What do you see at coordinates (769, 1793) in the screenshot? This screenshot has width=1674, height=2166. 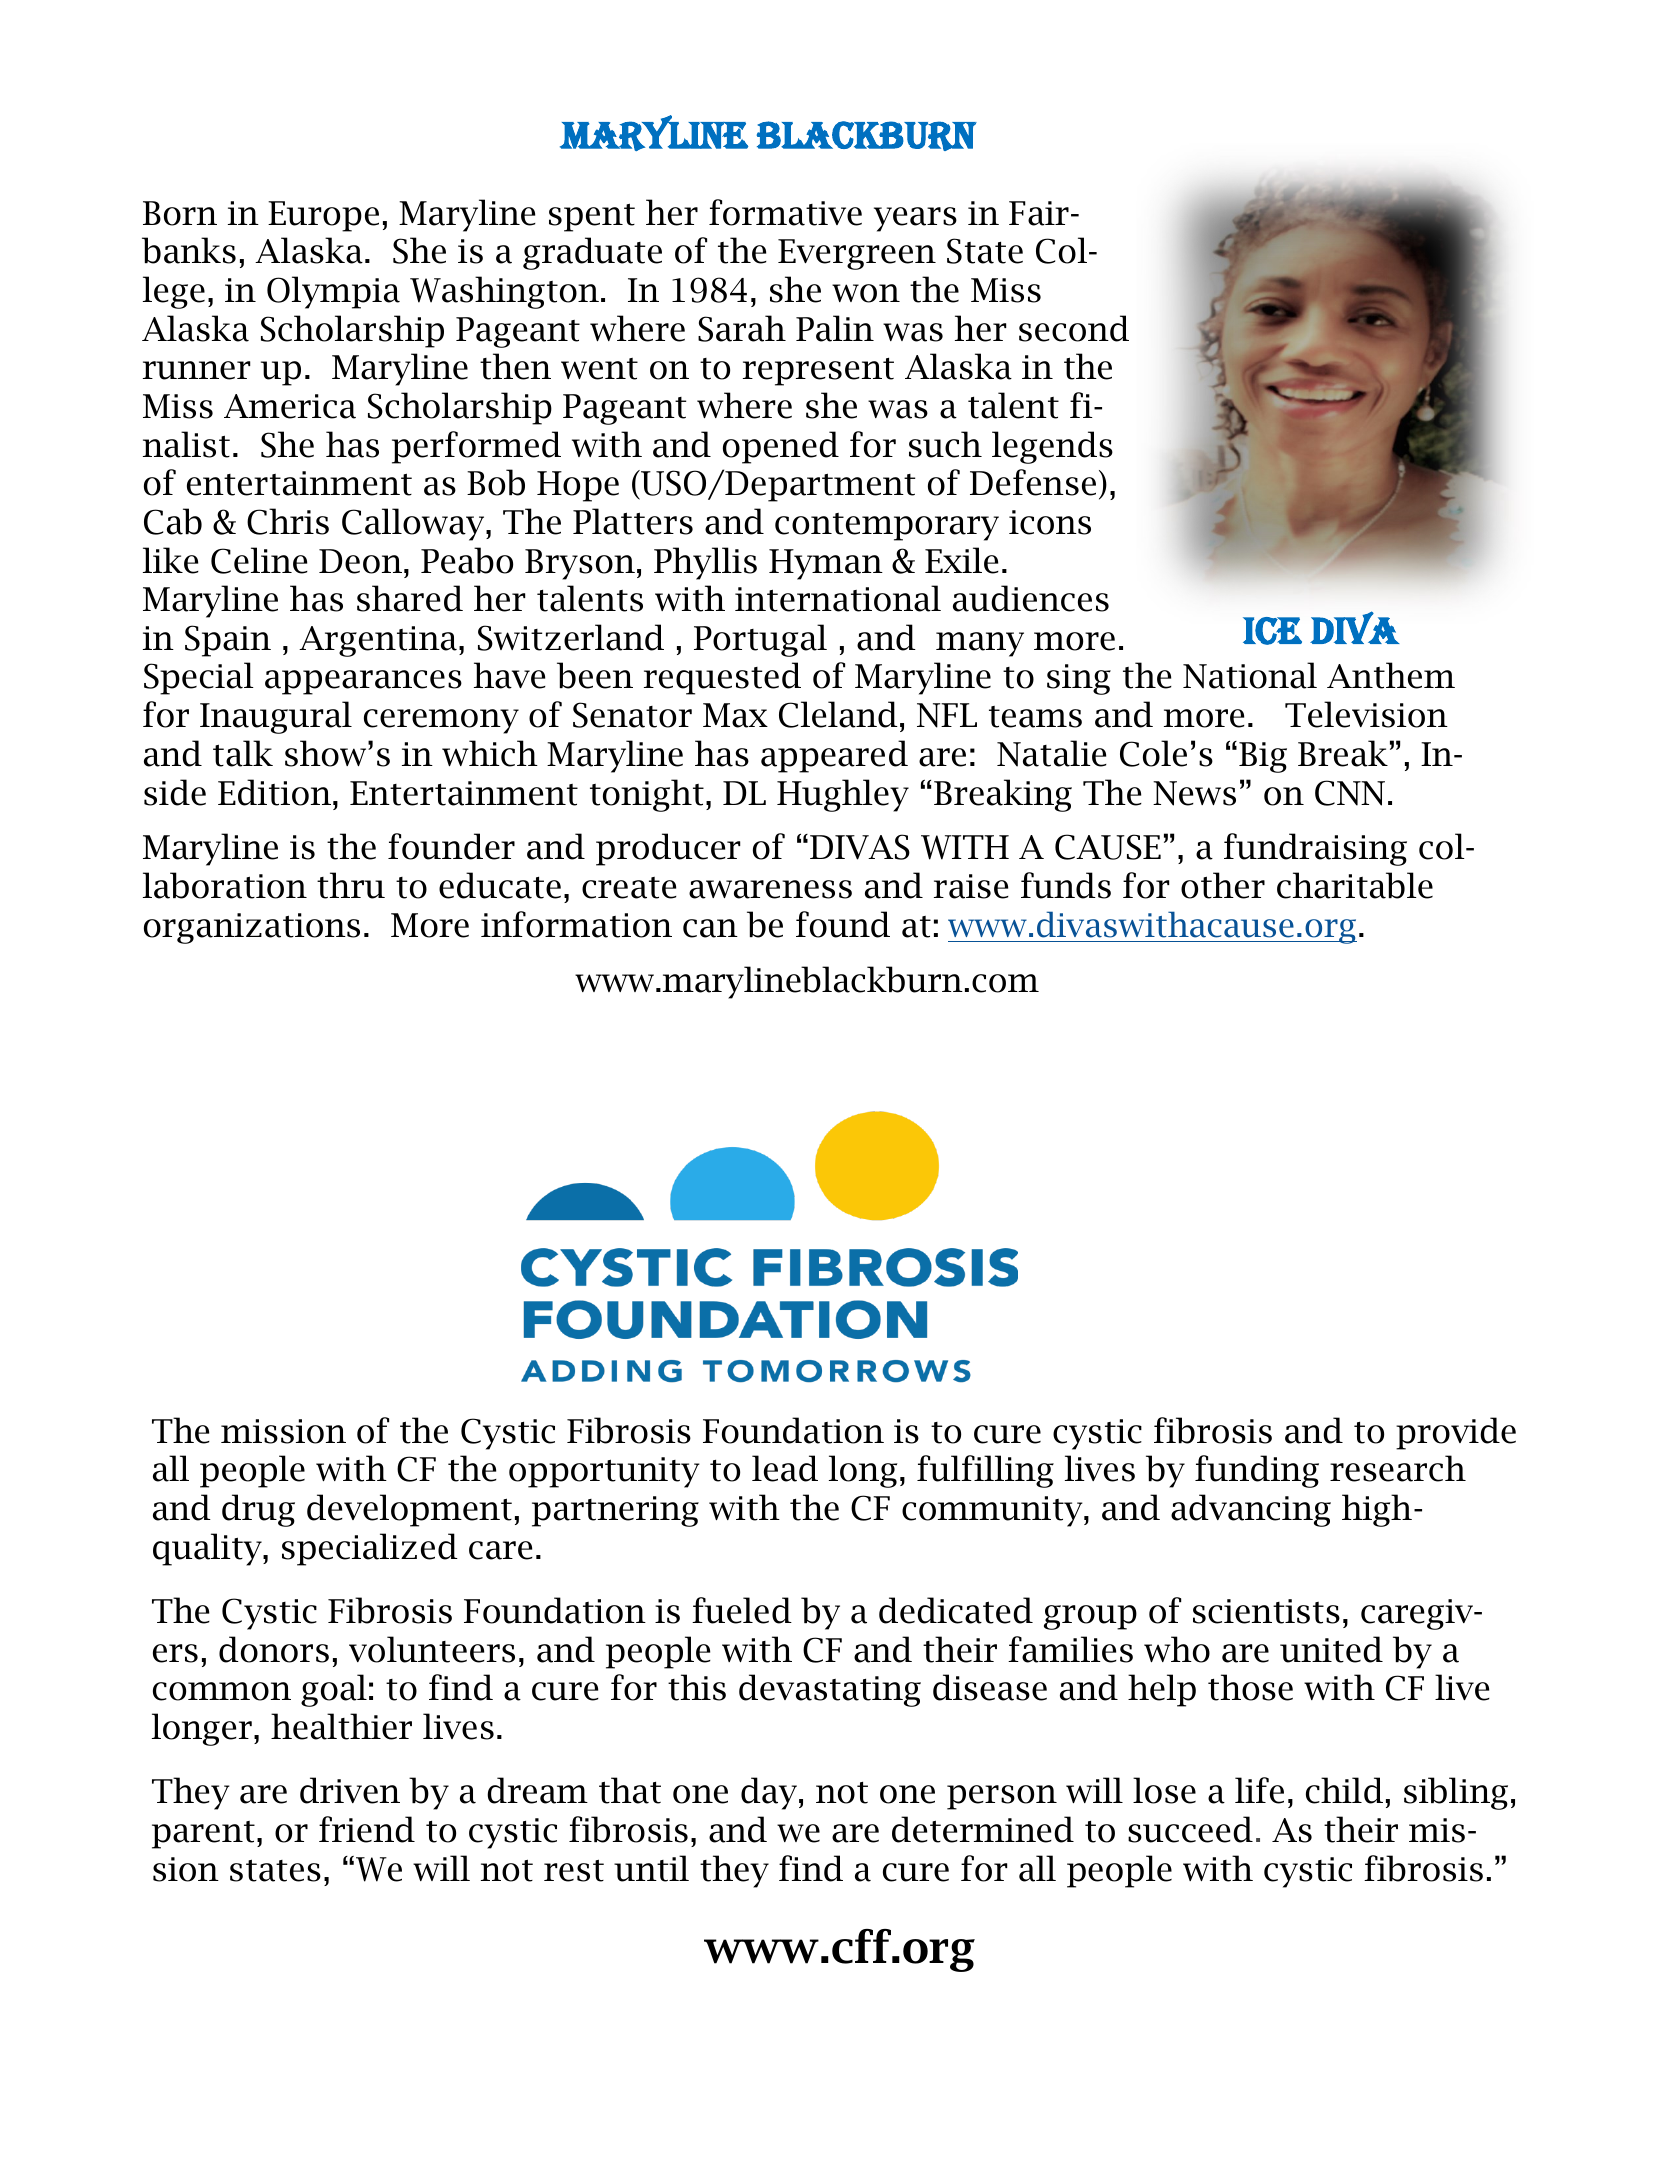 I see `day` at bounding box center [769, 1793].
